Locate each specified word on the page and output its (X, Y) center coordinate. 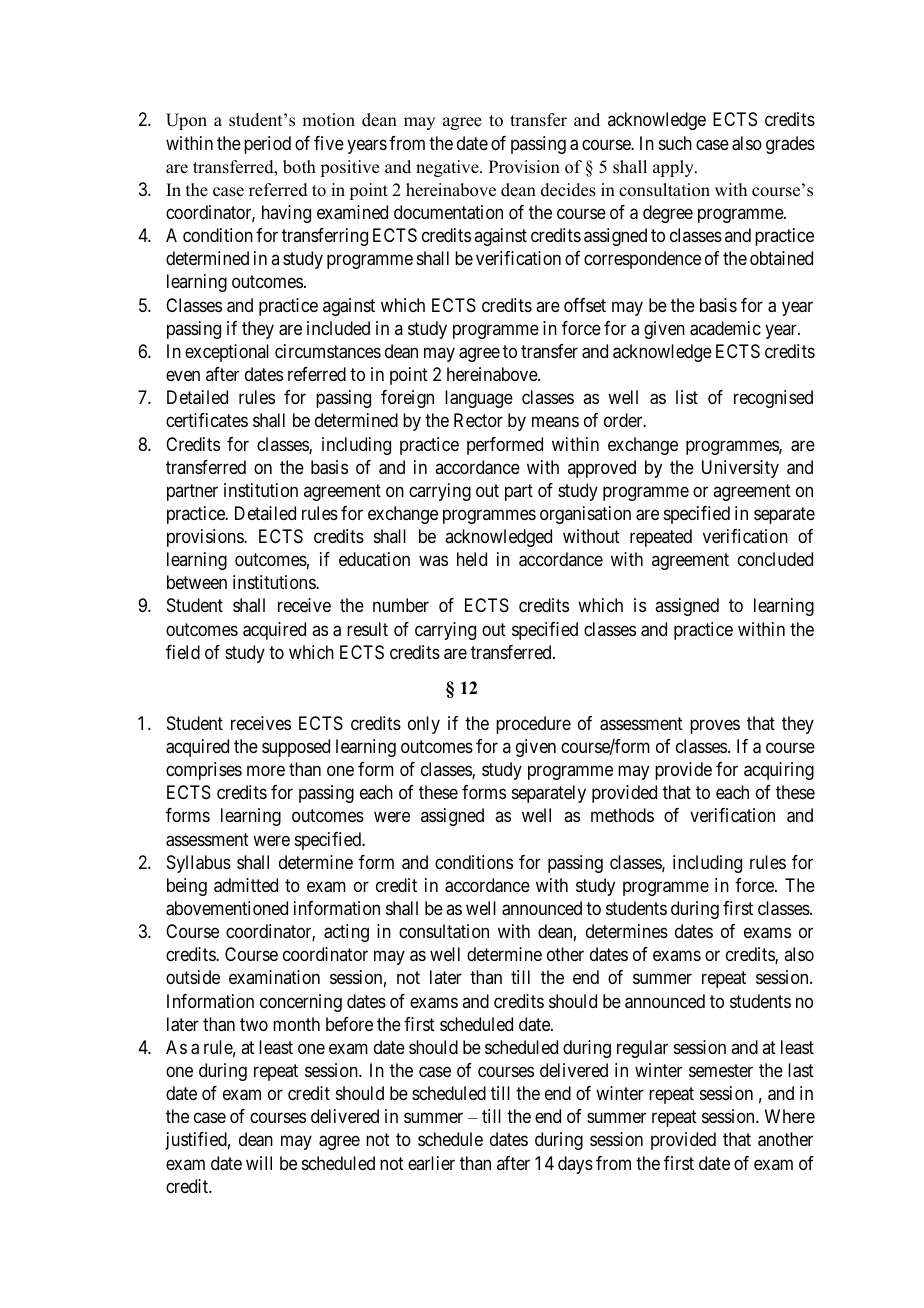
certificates (207, 420)
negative (448, 168)
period (267, 145)
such (675, 143)
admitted (246, 885)
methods (622, 815)
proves (715, 726)
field (183, 652)
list (687, 397)
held (472, 559)
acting (346, 933)
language (479, 399)
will (259, 1163)
